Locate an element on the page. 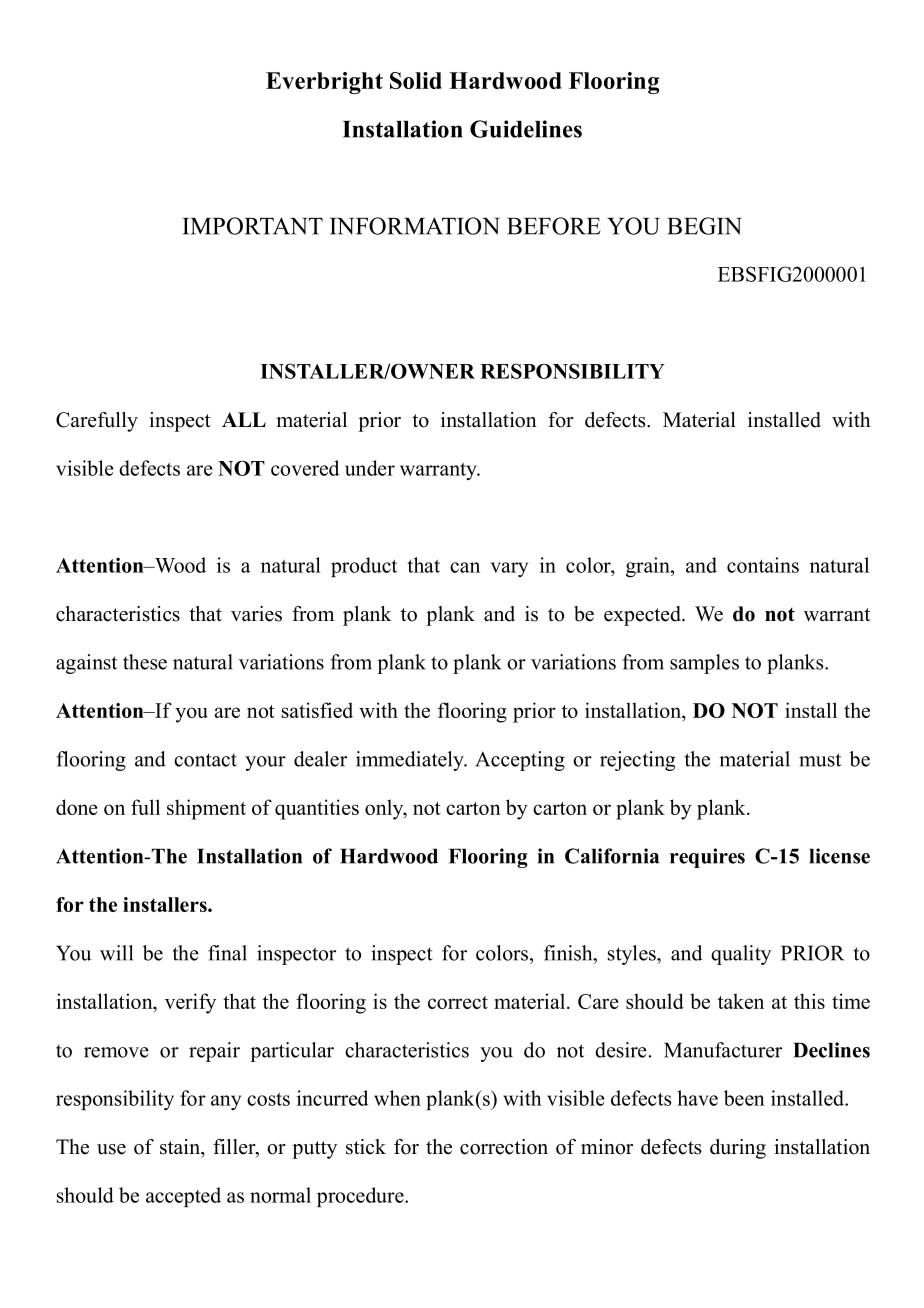 Image resolution: width=924 pixels, height=1308 pixels. these is located at coordinates (145, 662).
